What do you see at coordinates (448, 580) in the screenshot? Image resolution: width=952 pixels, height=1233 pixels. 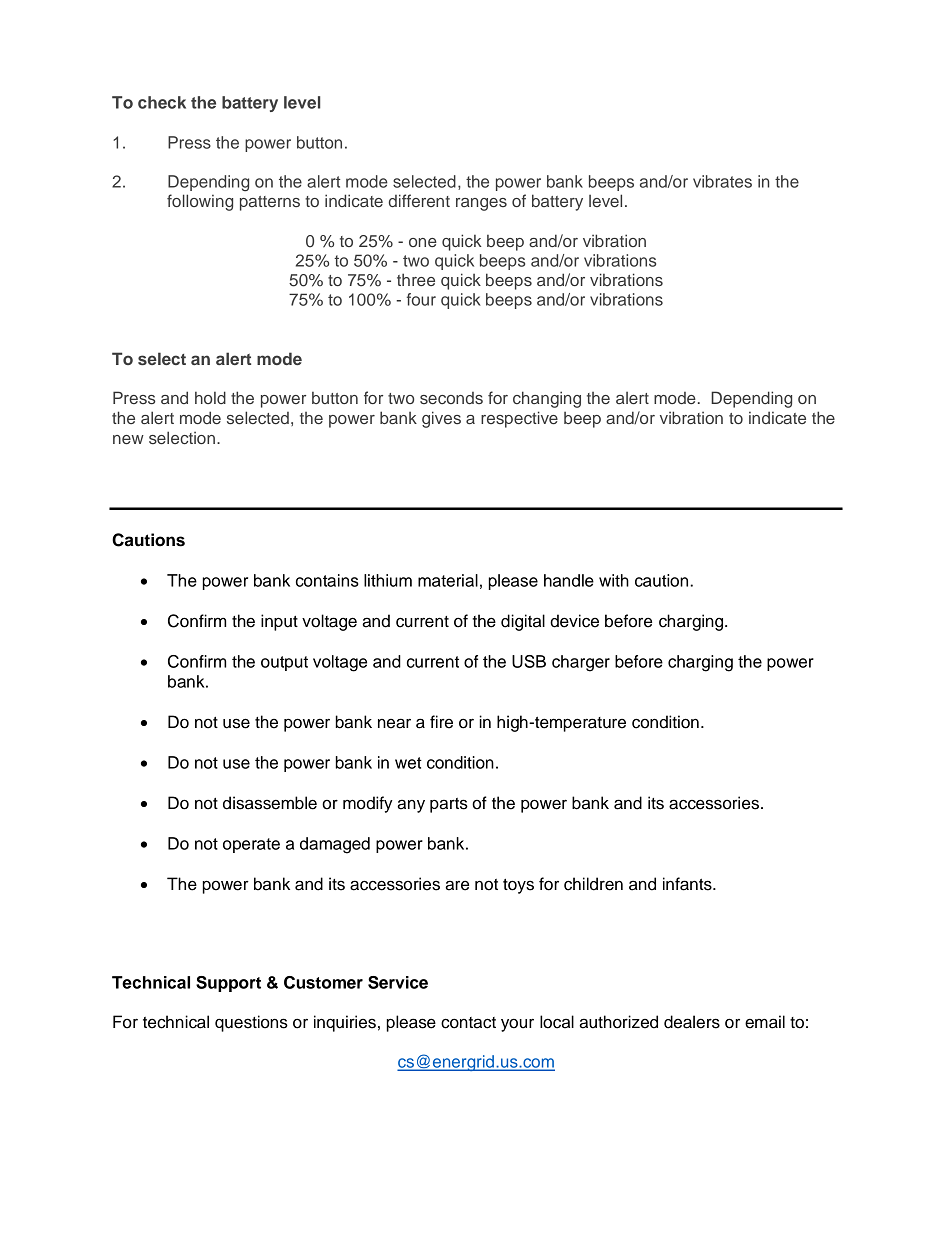 I see `material` at bounding box center [448, 580].
